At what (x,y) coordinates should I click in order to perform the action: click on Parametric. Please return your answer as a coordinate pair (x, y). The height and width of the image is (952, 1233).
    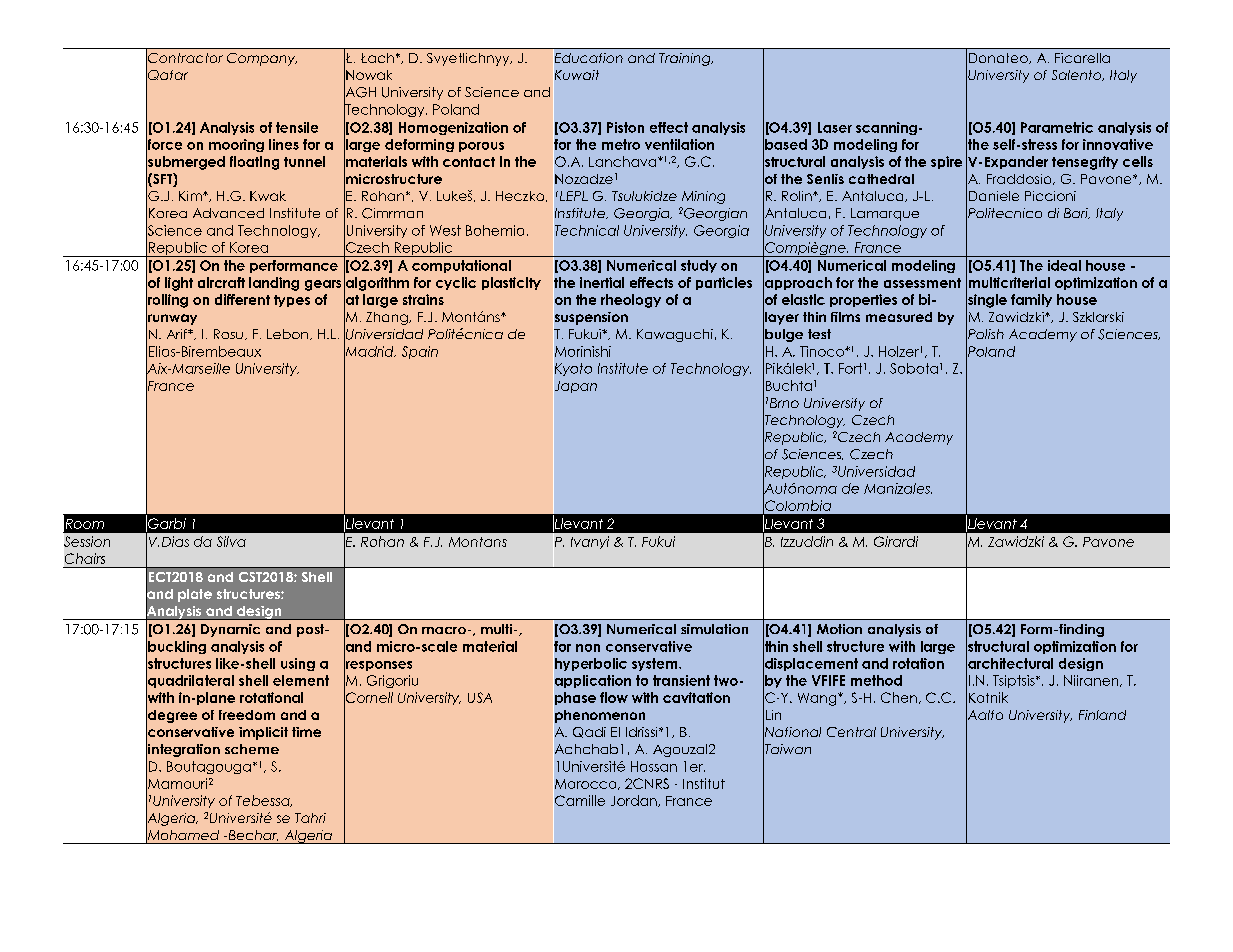
    Looking at the image, I should click on (1057, 127).
